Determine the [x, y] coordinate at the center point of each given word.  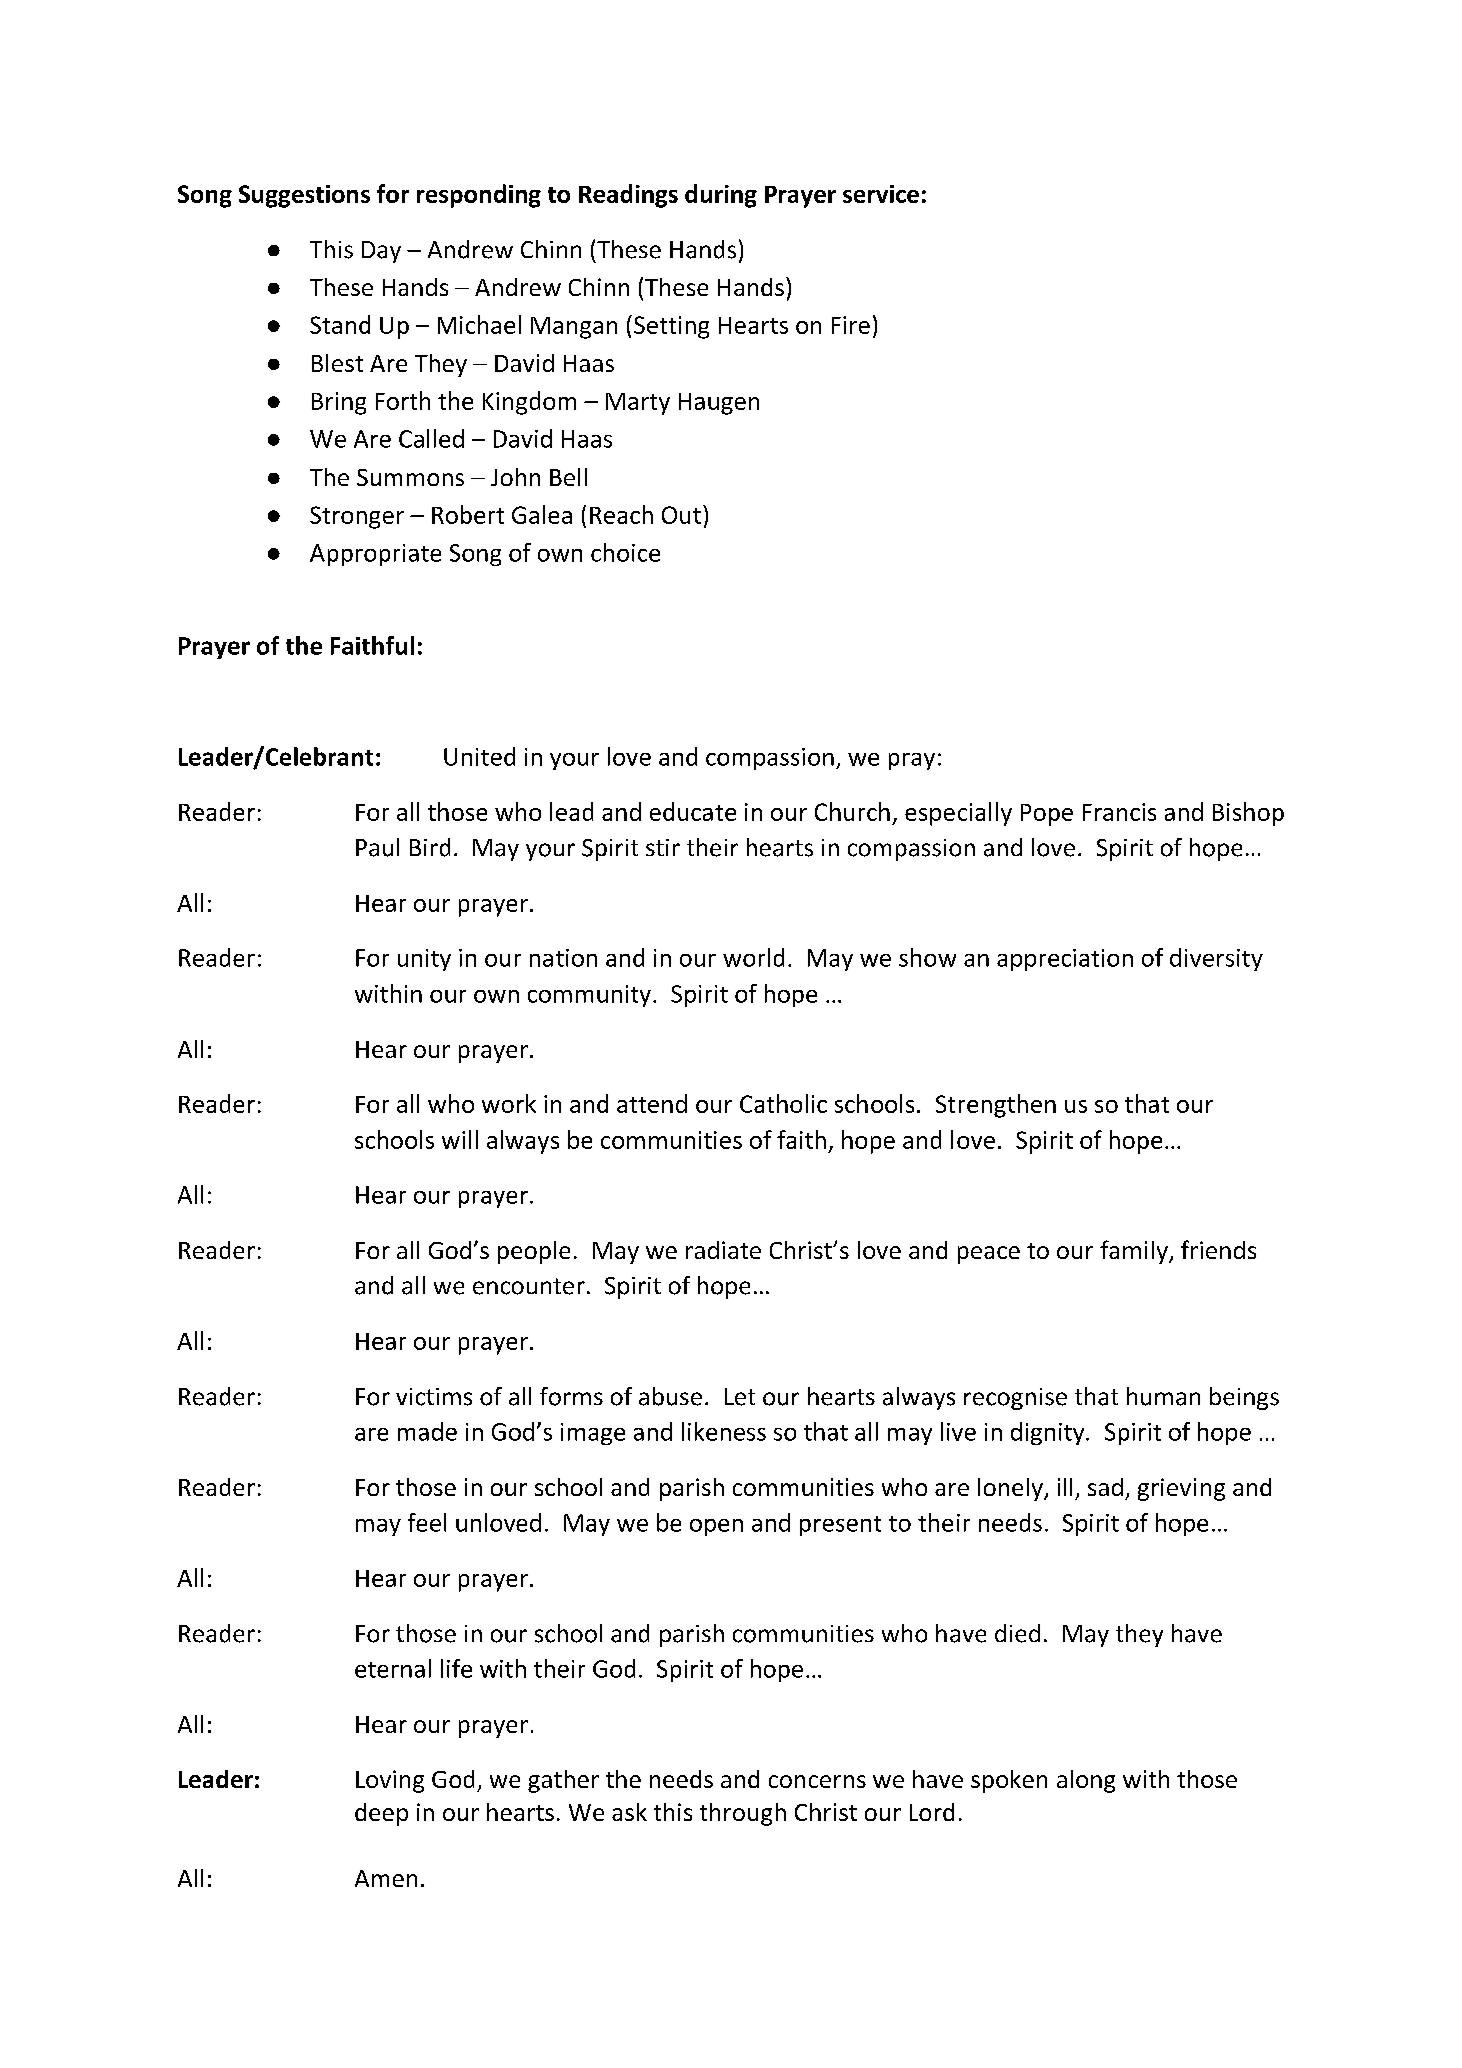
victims [434, 1397]
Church [852, 811]
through [743, 1814]
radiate [723, 1250]
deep [381, 1814]
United [479, 756]
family [1135, 1252]
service [881, 194]
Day [381, 252]
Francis [1119, 812]
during [721, 196]
